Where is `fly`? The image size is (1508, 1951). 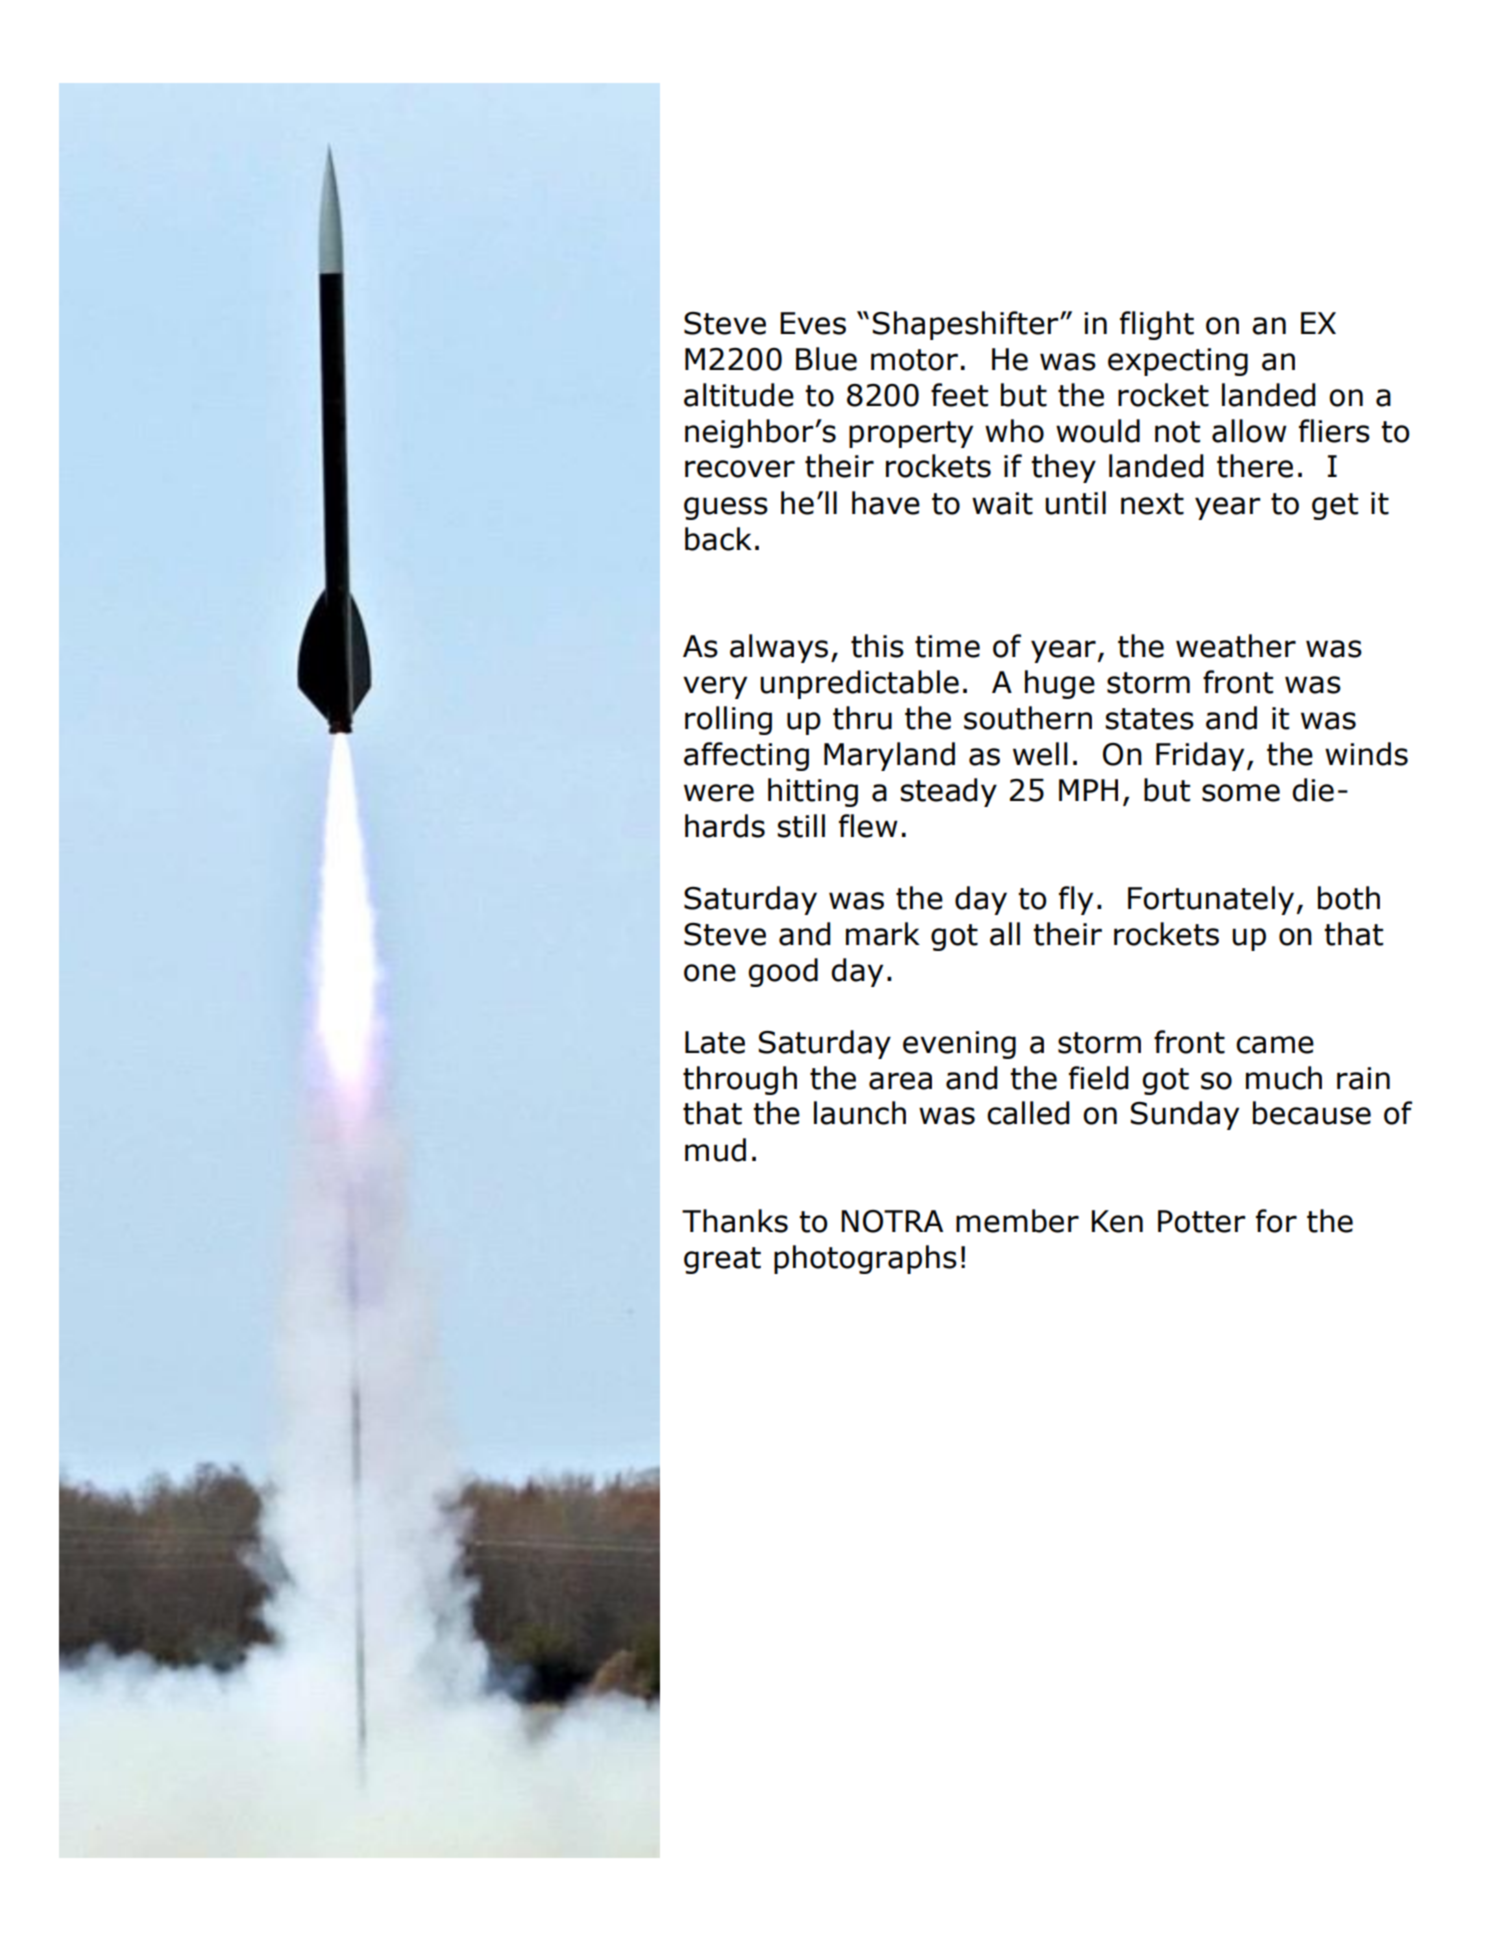
fly is located at coordinates (1076, 900).
